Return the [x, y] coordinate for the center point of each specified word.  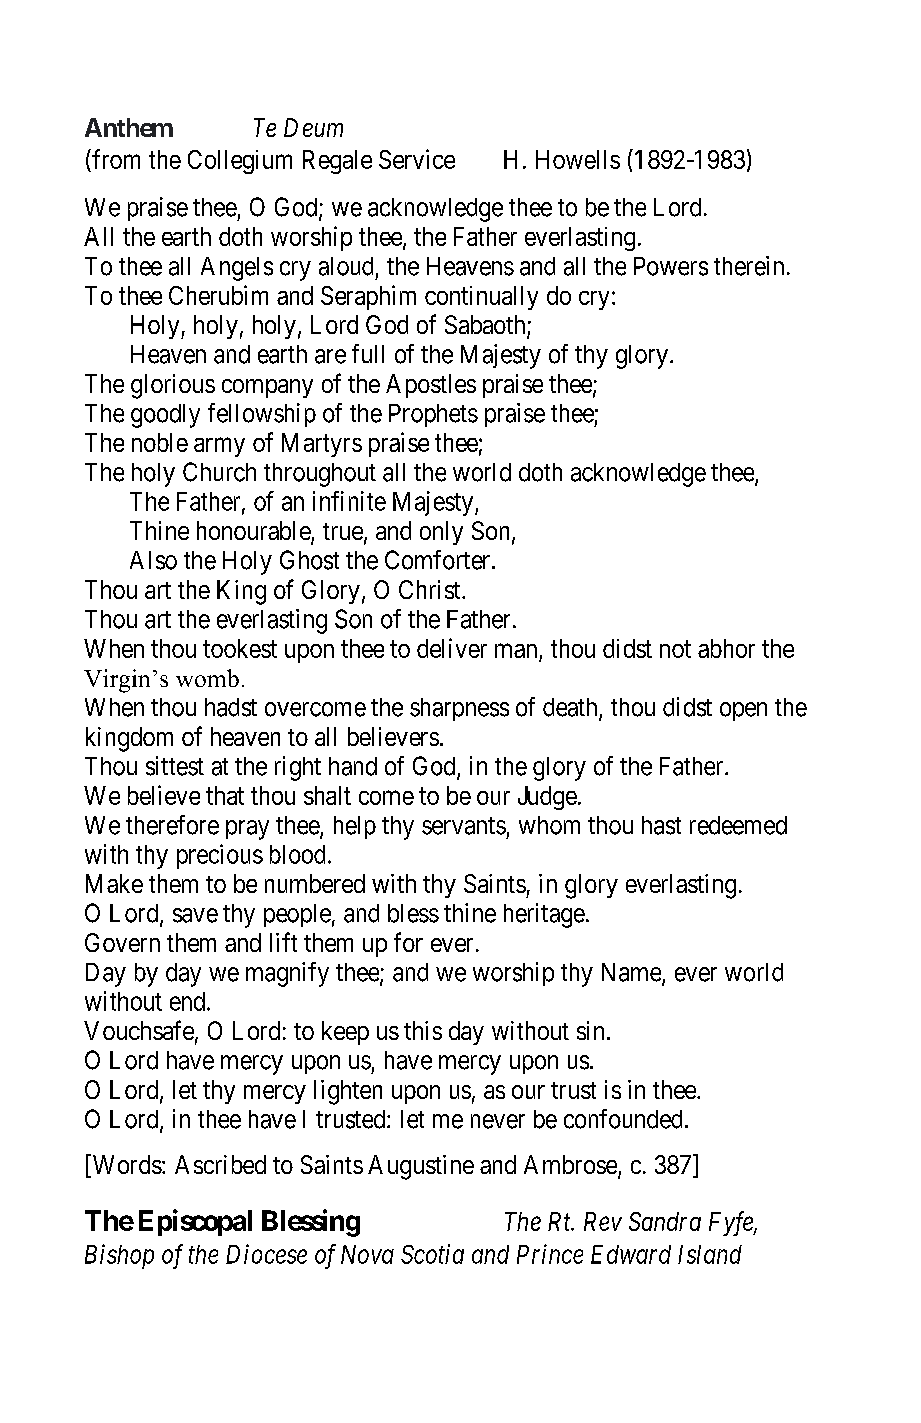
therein [749, 266]
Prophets [433, 415]
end [189, 1001]
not [675, 649]
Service [417, 159]
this [423, 1030]
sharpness [459, 709]
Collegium [240, 162]
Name [632, 973]
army [219, 447]
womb [207, 678]
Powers [671, 266]
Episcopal [195, 1222]
